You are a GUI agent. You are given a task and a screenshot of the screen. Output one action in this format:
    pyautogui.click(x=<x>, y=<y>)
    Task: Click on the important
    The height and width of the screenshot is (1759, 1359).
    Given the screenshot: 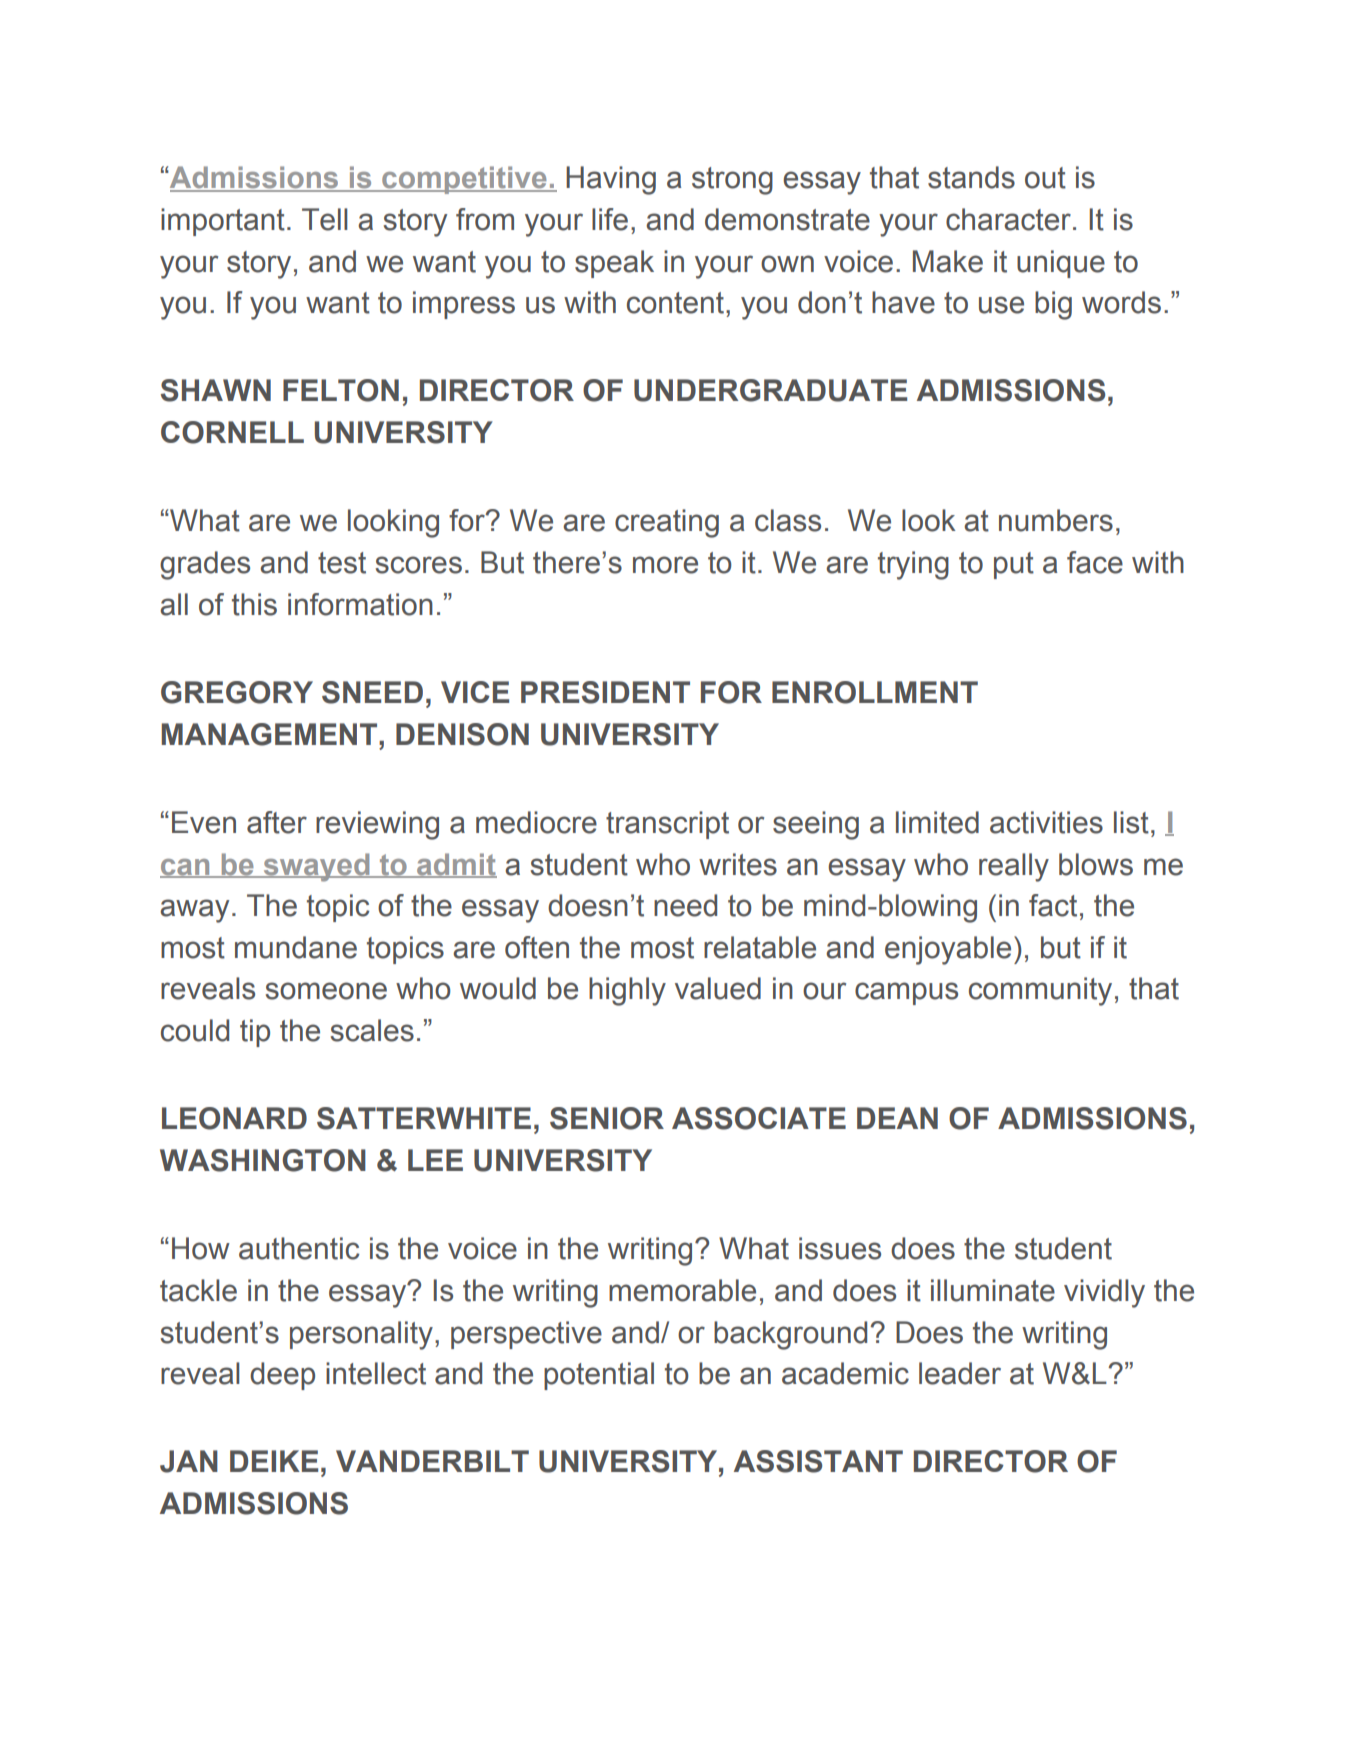 What is the action you would take?
    pyautogui.click(x=223, y=222)
